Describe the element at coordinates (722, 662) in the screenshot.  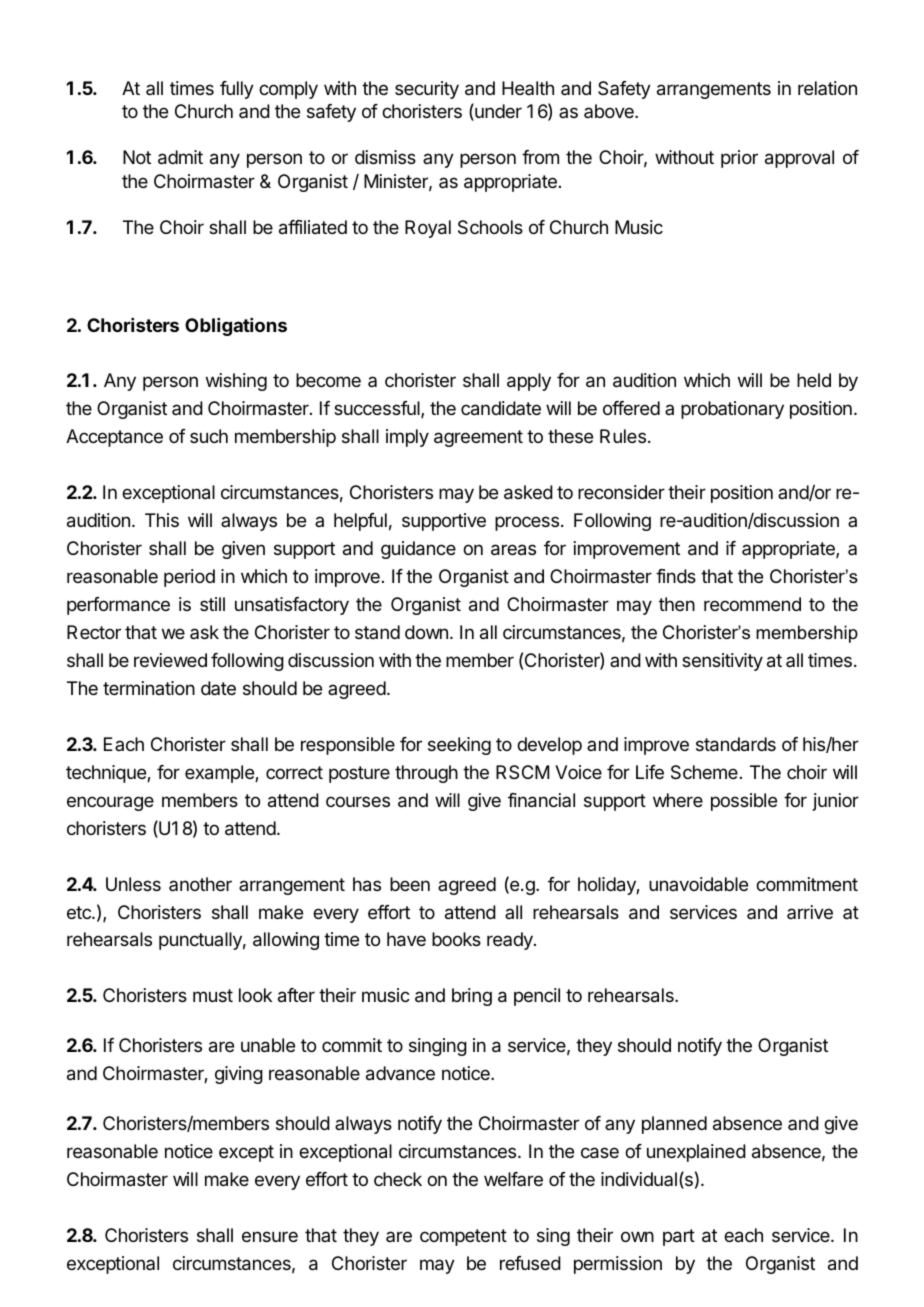
I see `sensitivity` at that location.
